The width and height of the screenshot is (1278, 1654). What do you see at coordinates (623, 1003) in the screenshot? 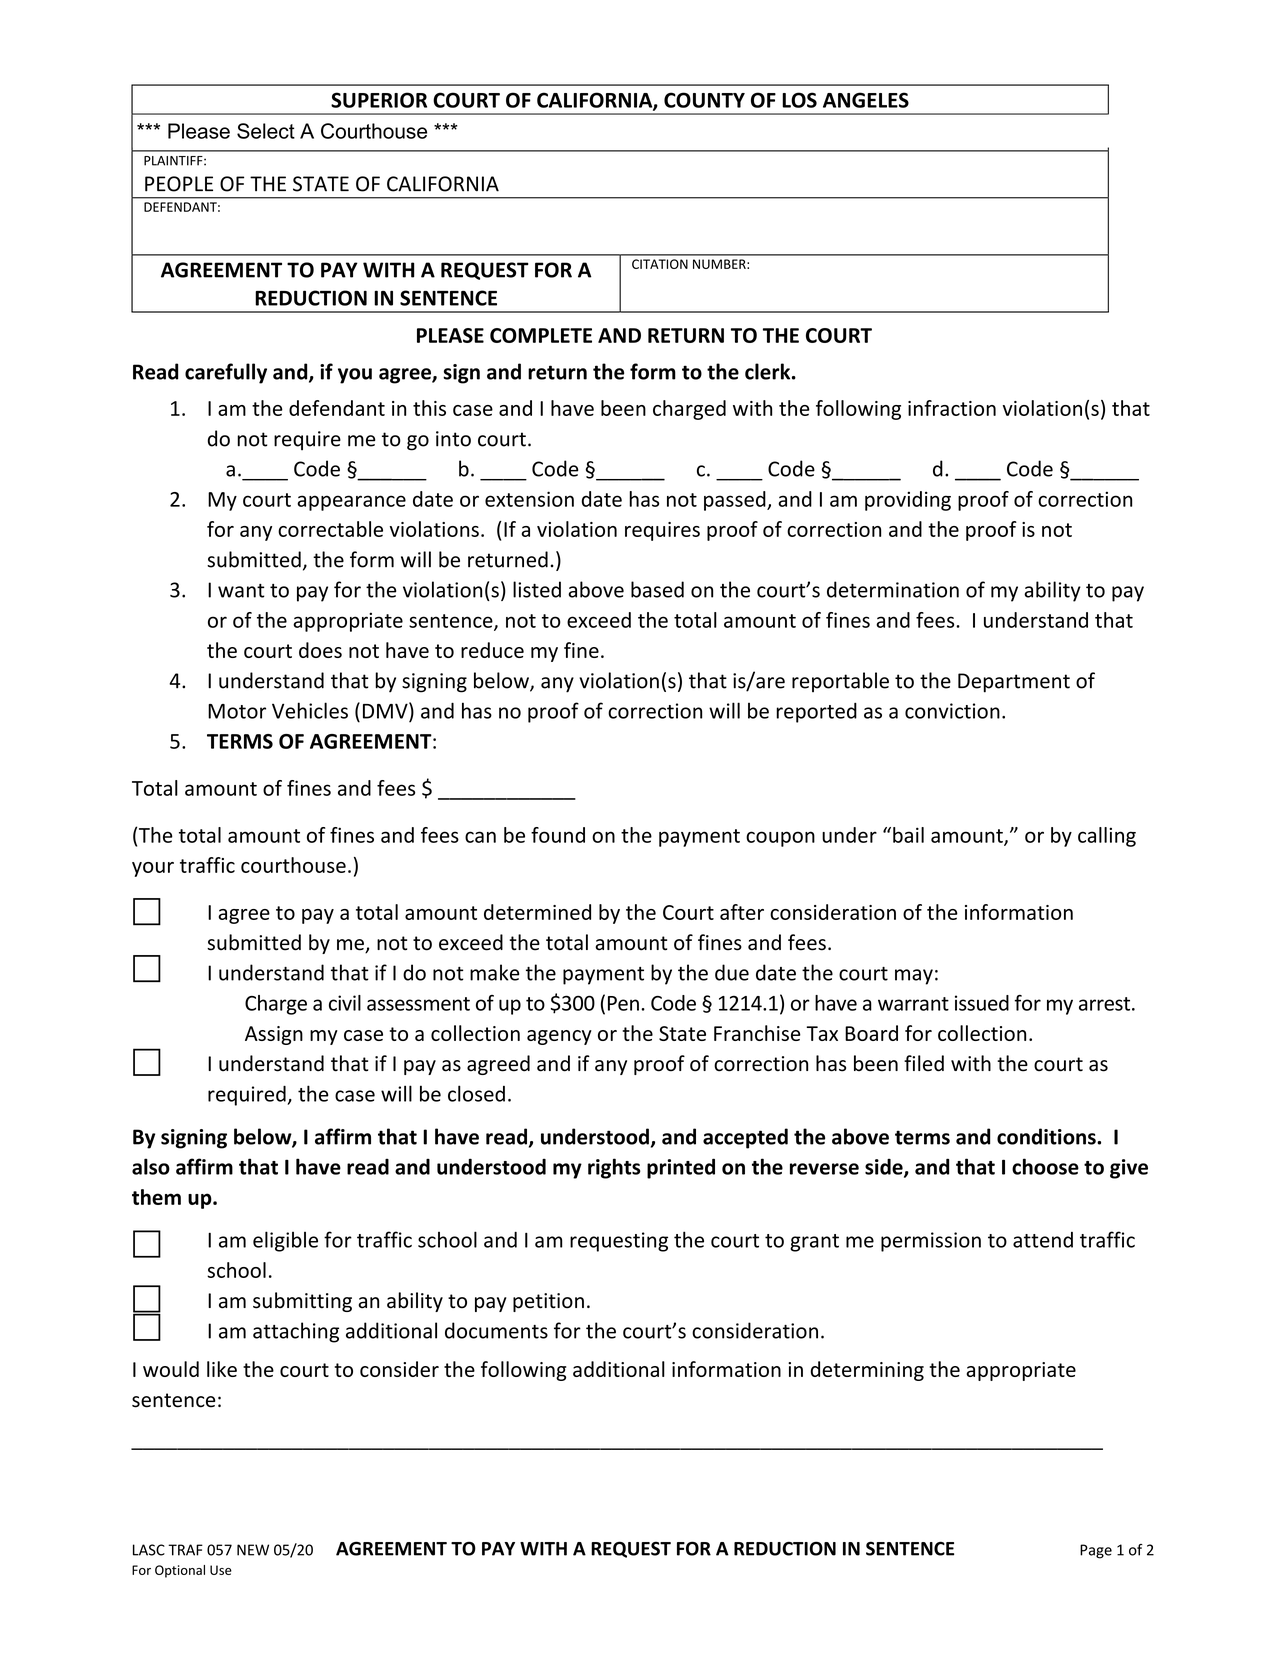
I see `Pen` at bounding box center [623, 1003].
